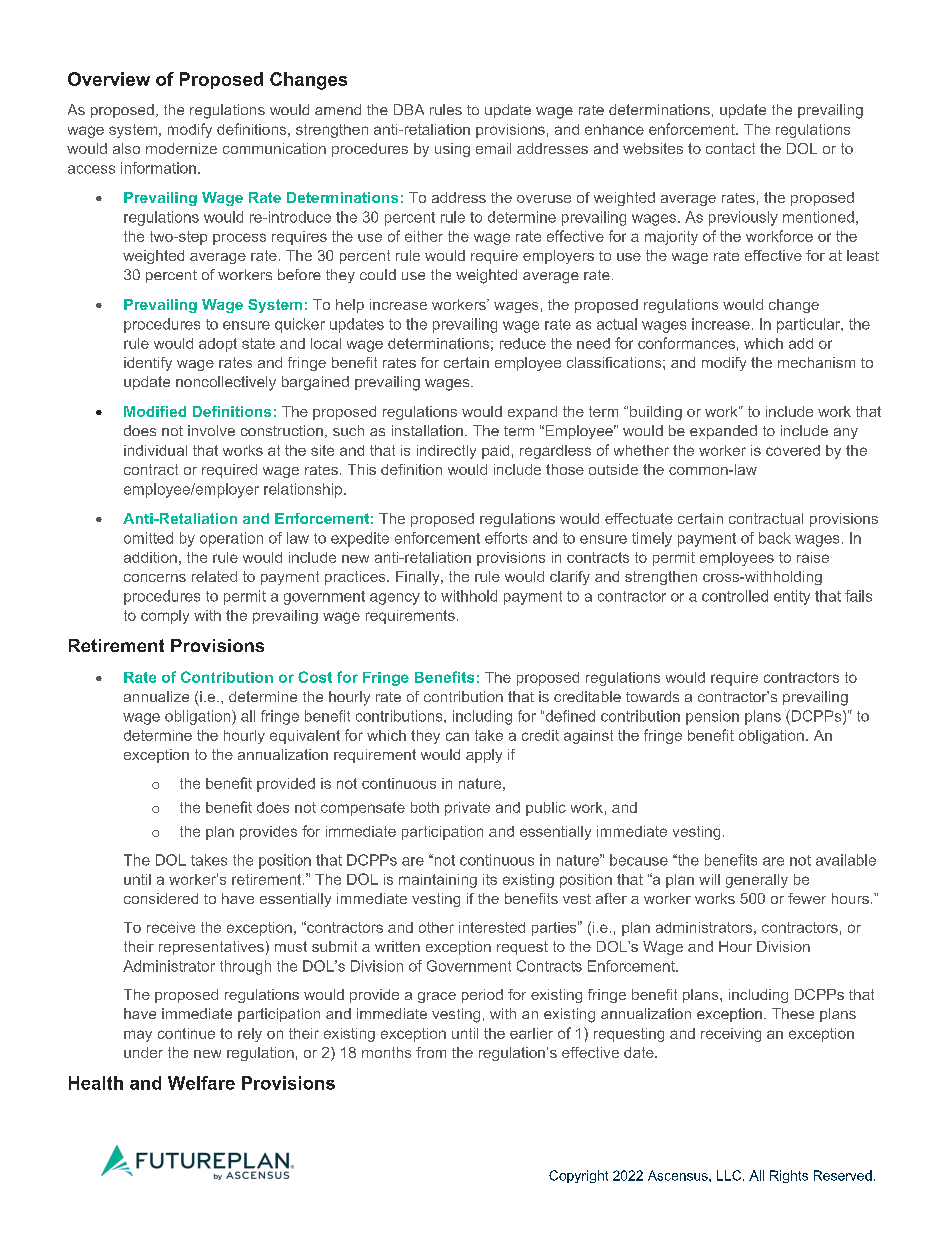 This page has width=952, height=1233. What do you see at coordinates (523, 343) in the page?
I see `reduce` at bounding box center [523, 343].
